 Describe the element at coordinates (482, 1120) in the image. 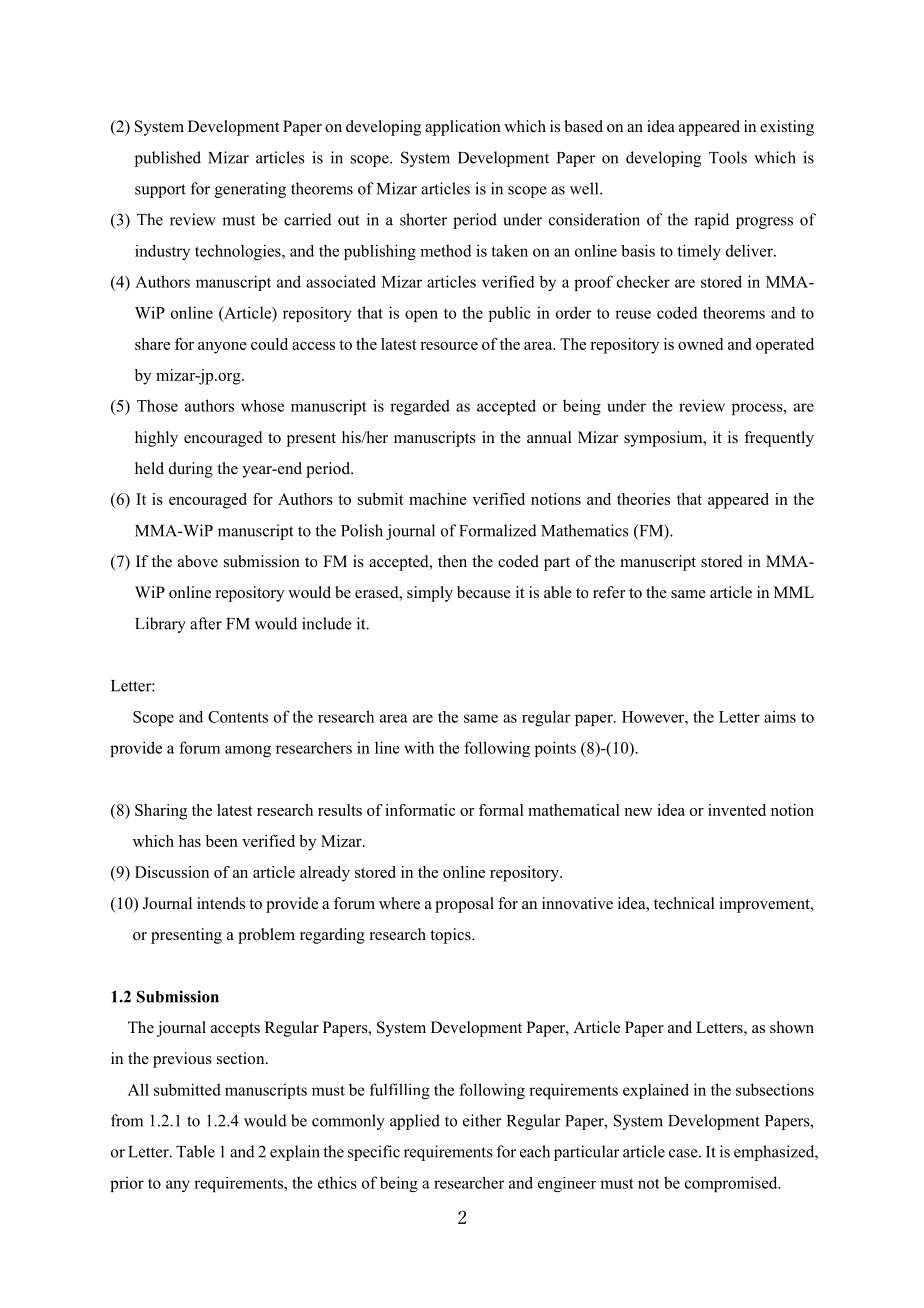

I see `either` at that location.
